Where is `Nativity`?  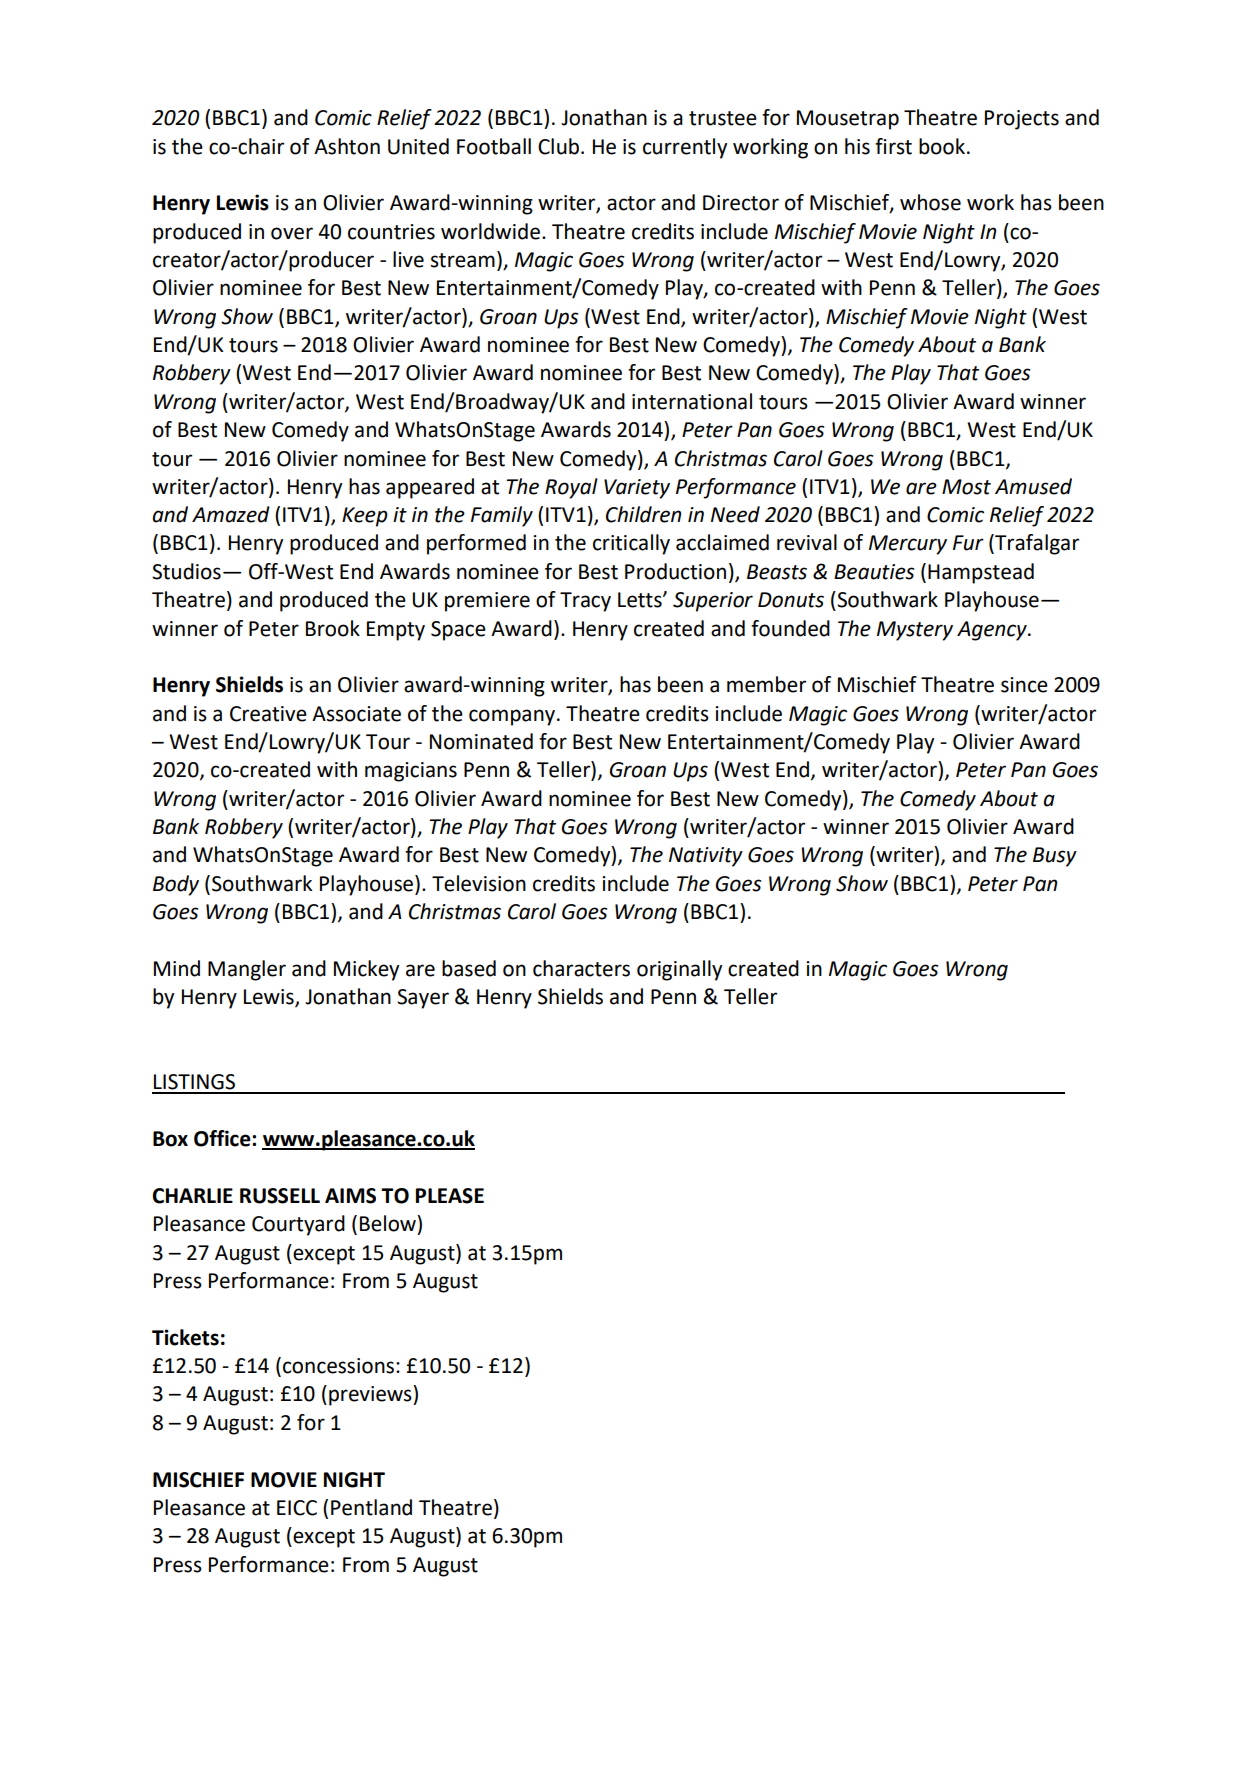 Nativity is located at coordinates (706, 857).
